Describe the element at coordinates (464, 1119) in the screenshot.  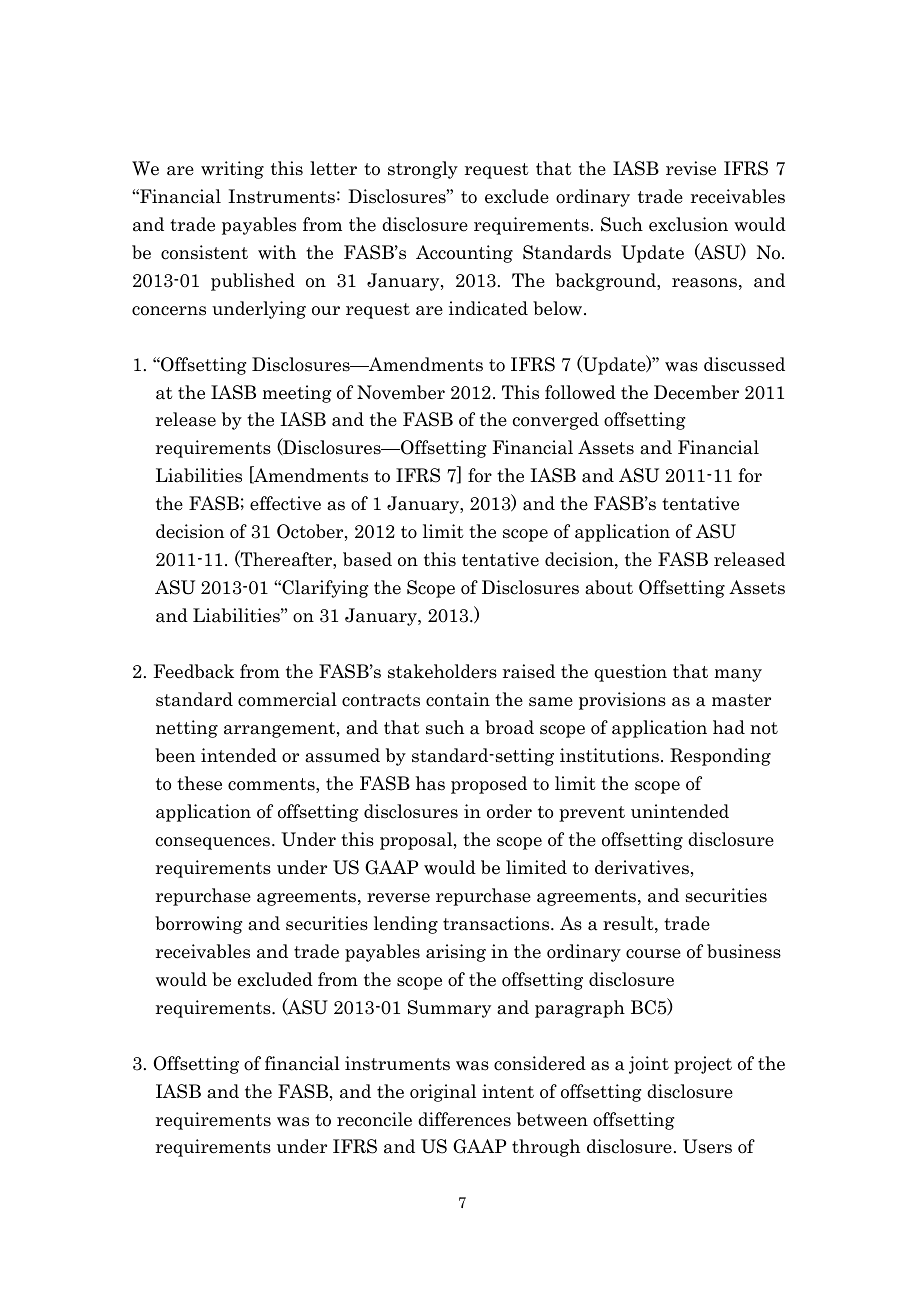
I see `differences` at that location.
